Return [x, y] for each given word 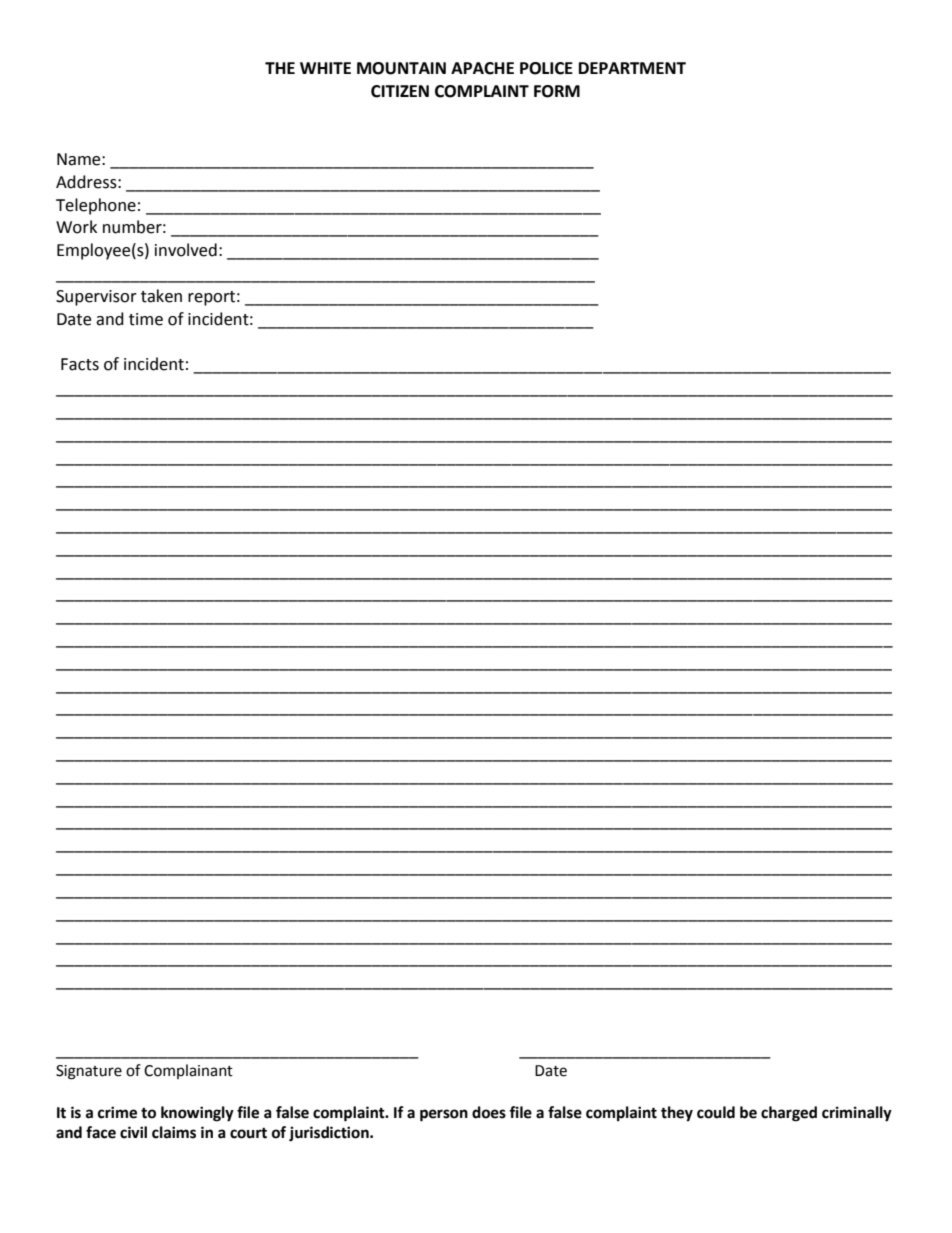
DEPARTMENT [632, 68]
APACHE [482, 68]
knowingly [197, 1114]
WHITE [325, 68]
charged [789, 1114]
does [489, 1112]
